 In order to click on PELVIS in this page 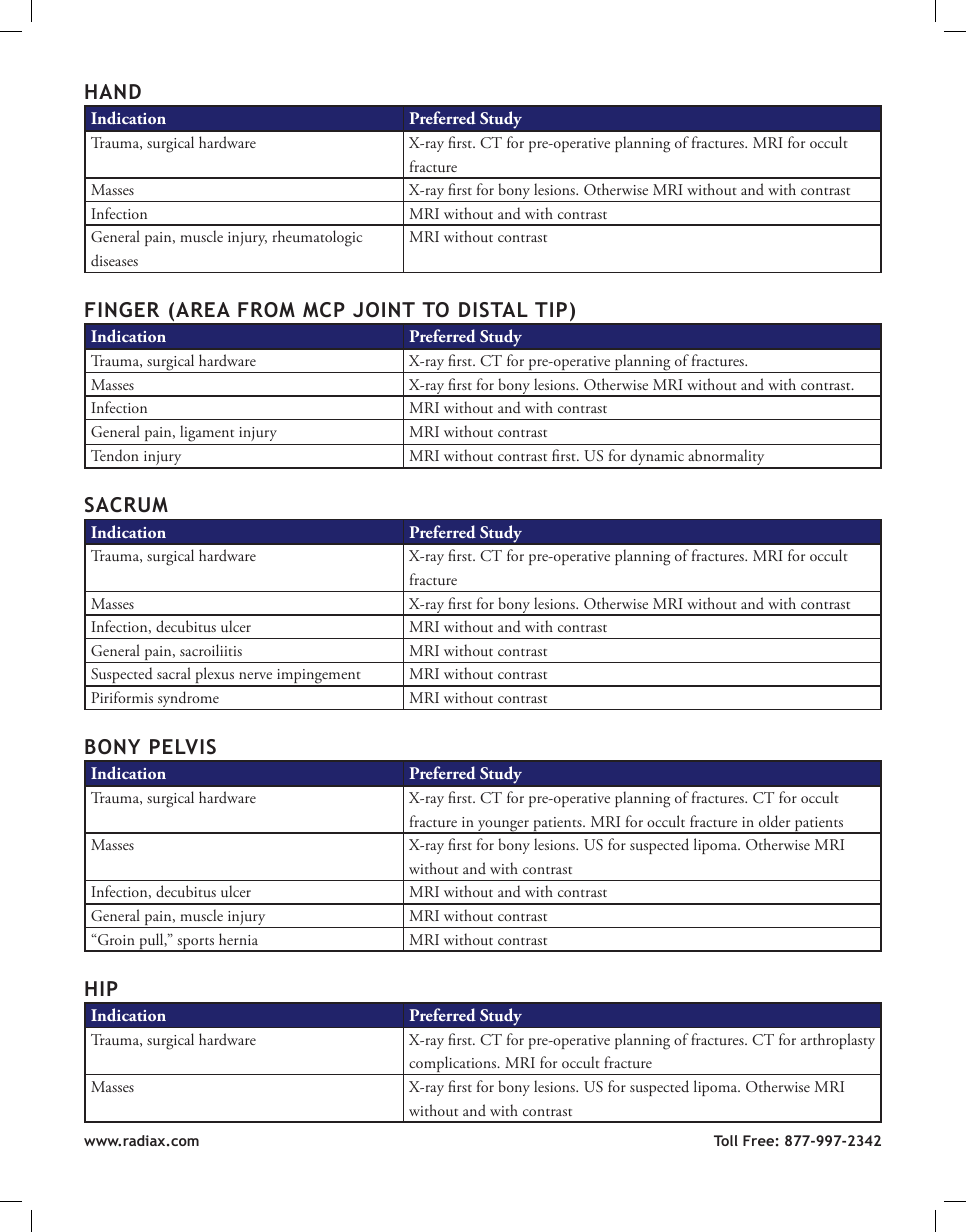, I will do `click(183, 747)`.
